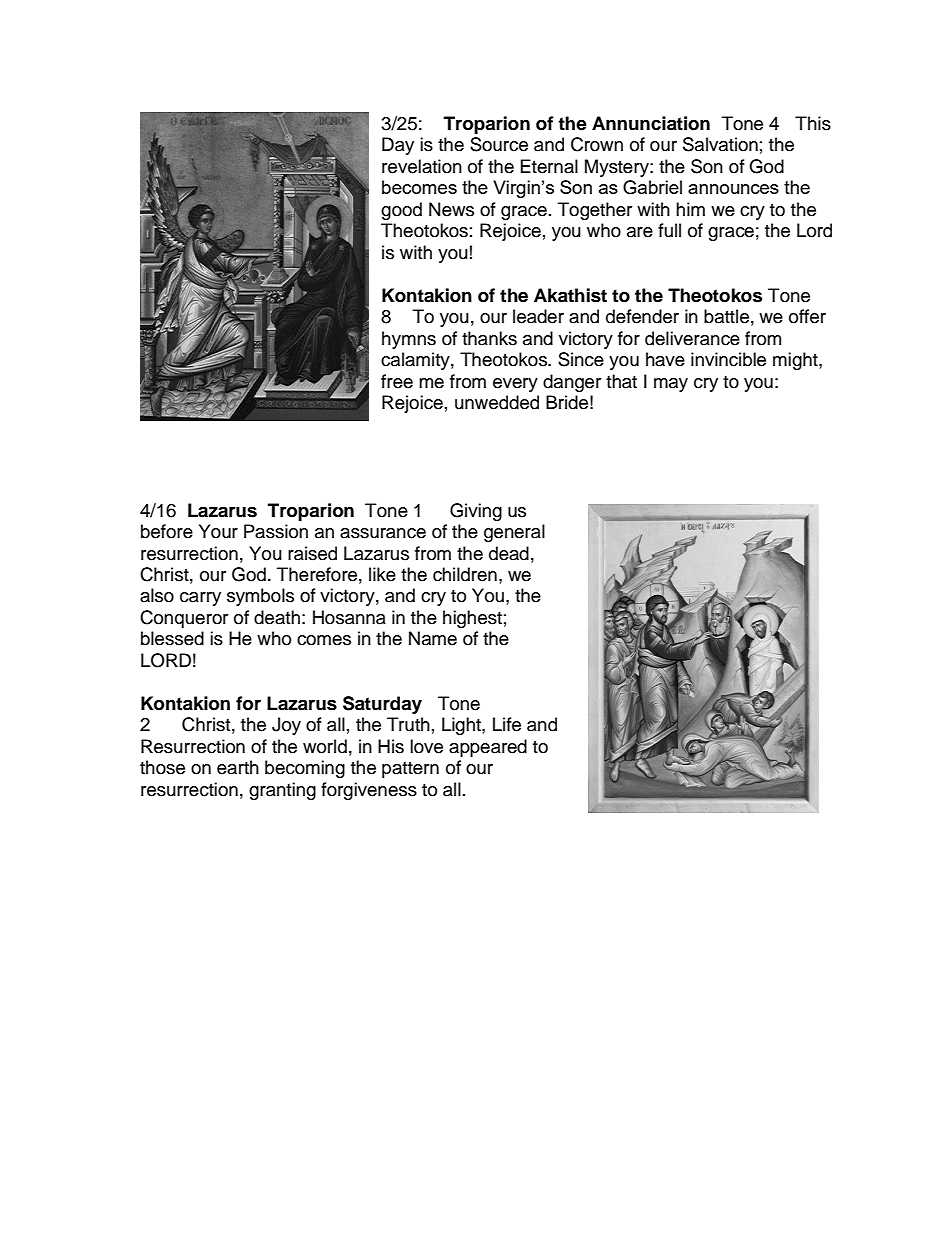  Describe the element at coordinates (671, 385) in the image. I see `may` at that location.
